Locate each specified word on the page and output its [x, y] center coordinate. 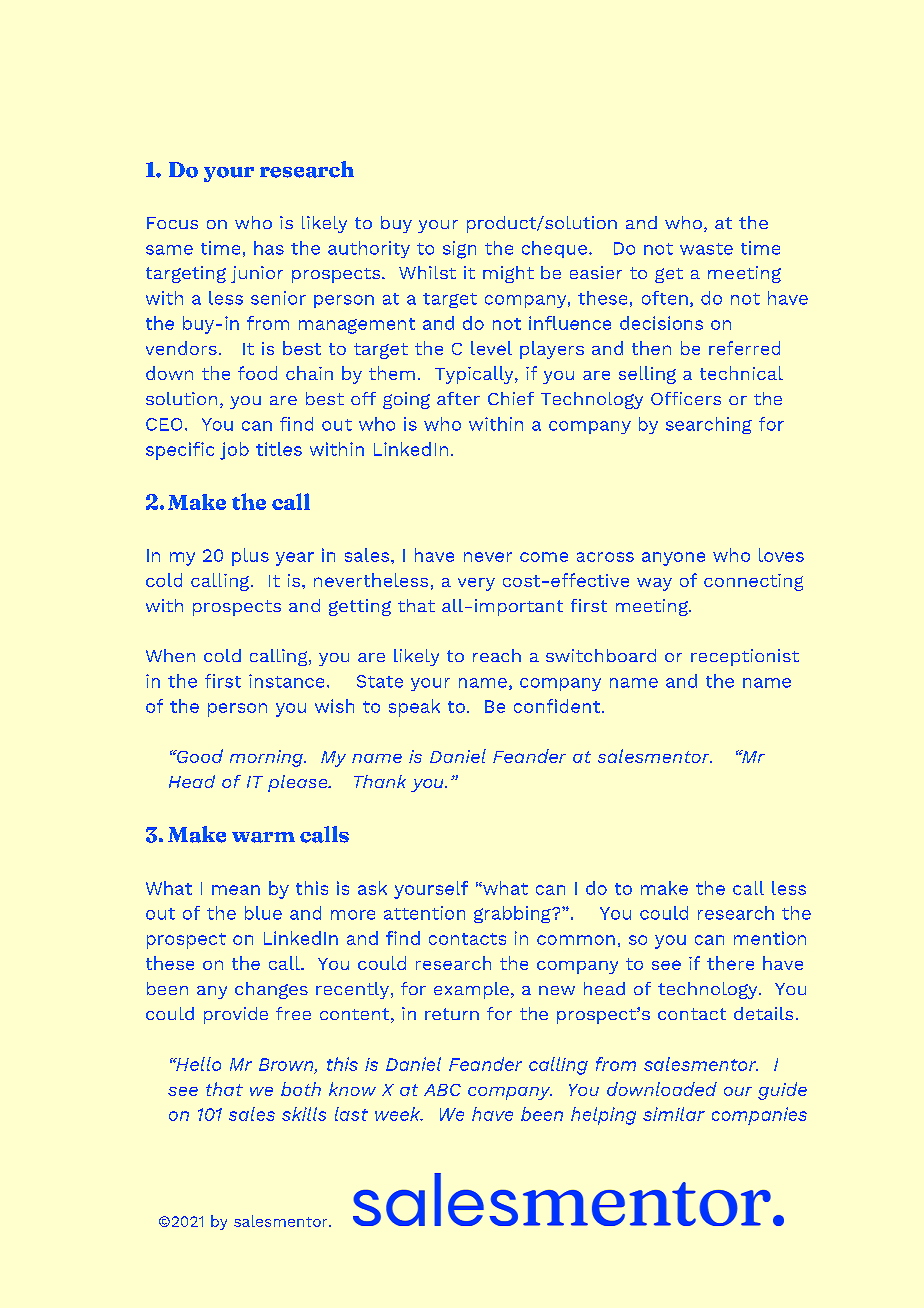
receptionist [745, 657]
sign [459, 250]
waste [706, 249]
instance [286, 681]
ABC [442, 1090]
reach [497, 655]
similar [674, 1114]
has [269, 248]
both [301, 1089]
